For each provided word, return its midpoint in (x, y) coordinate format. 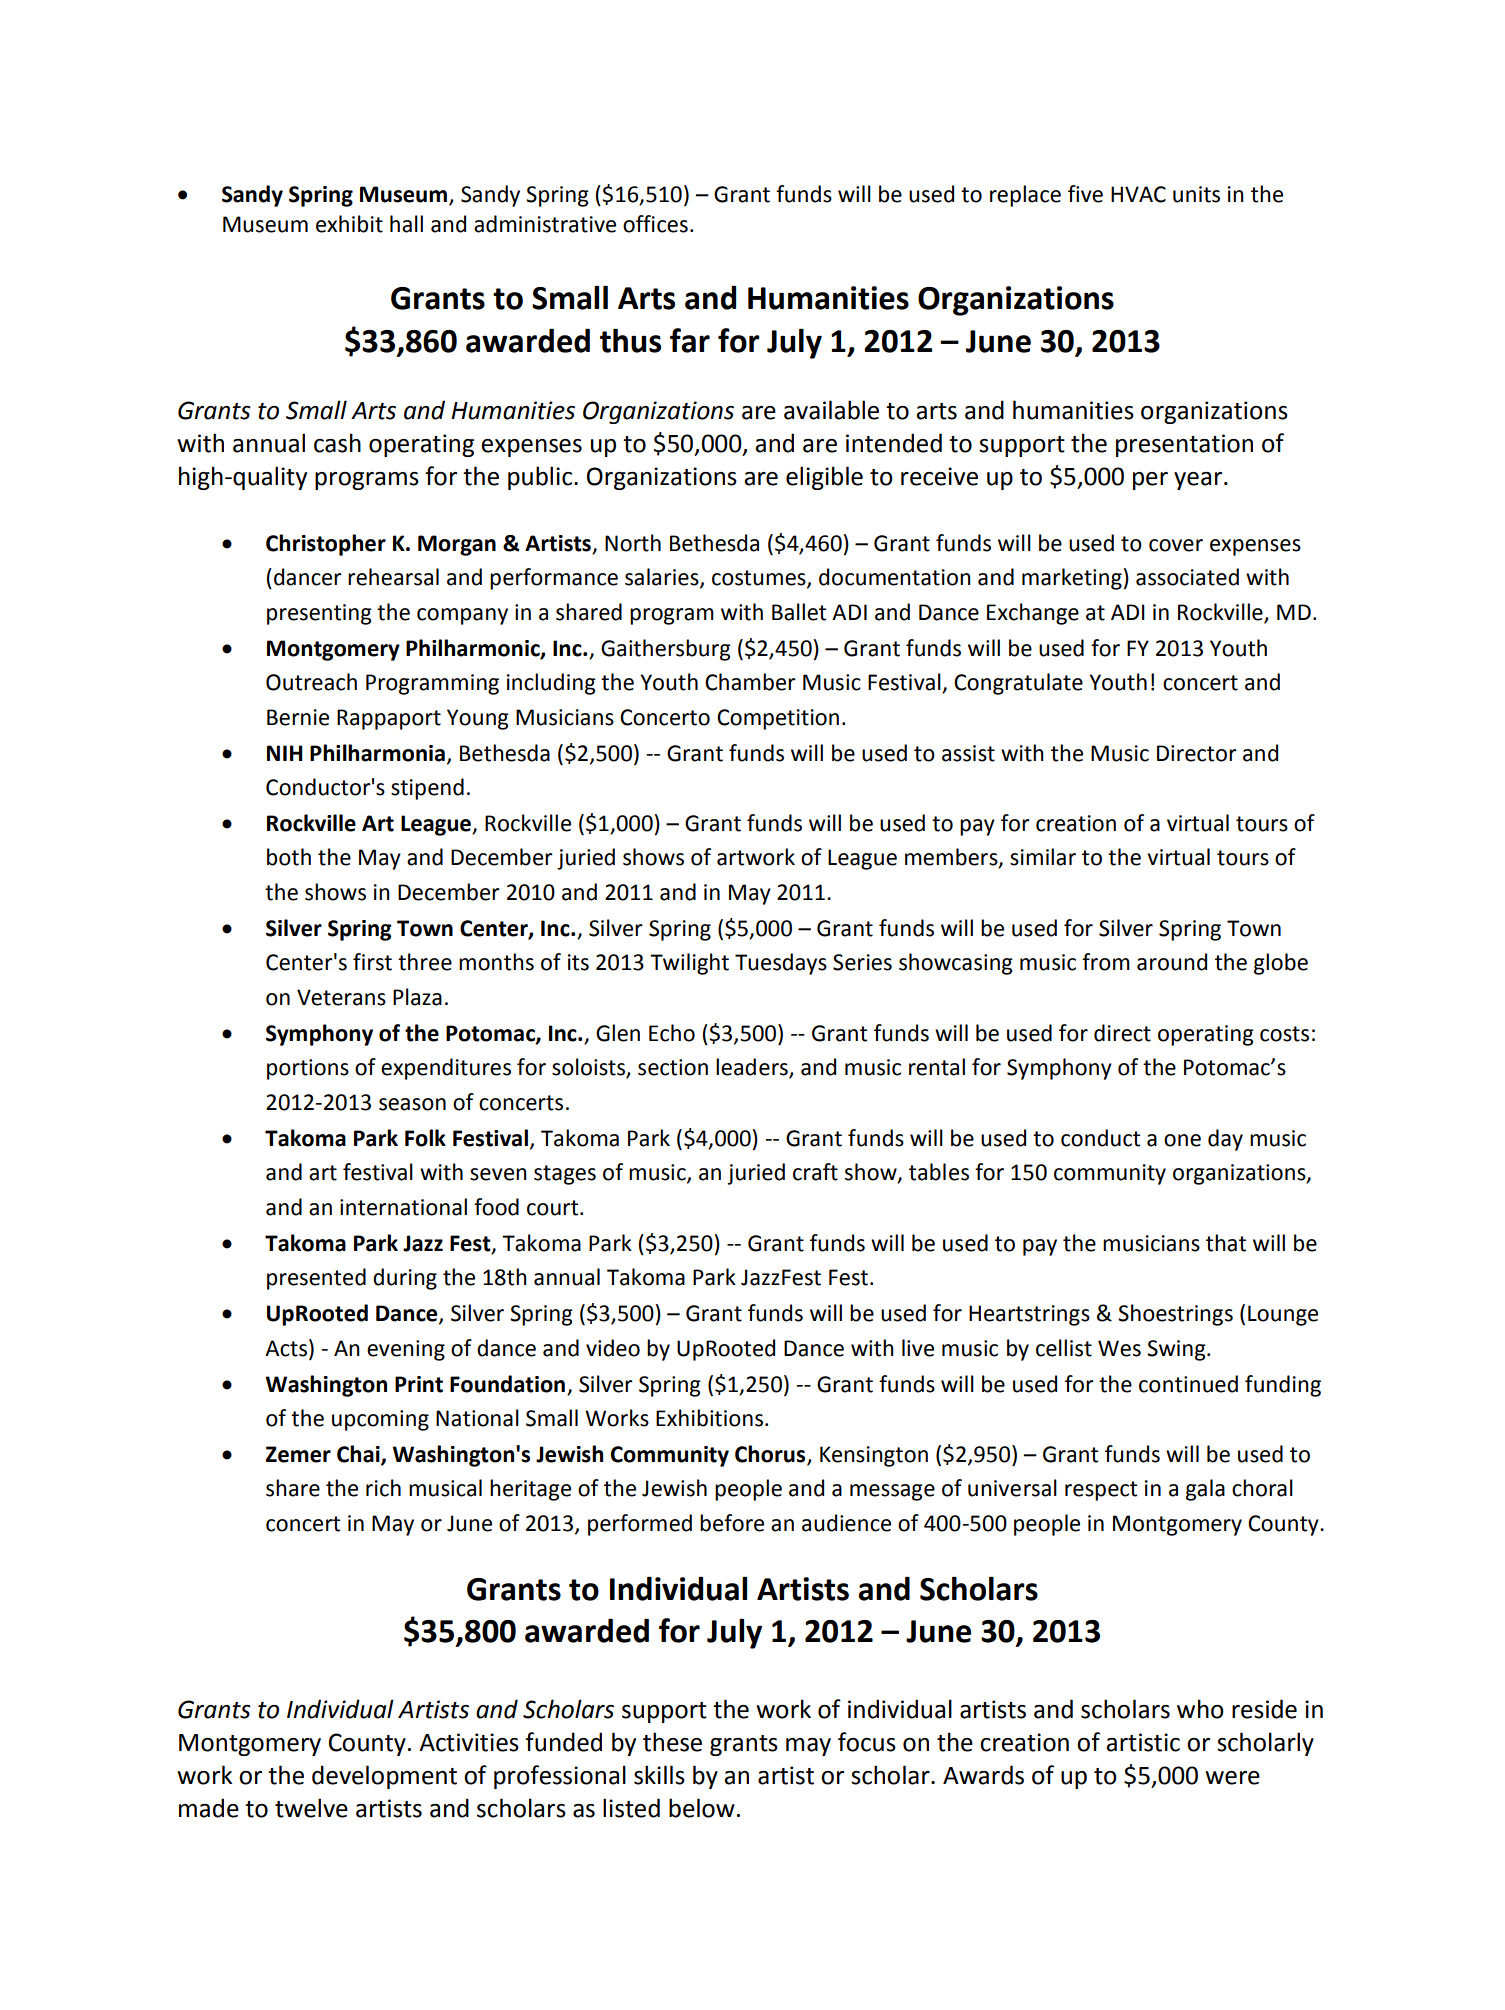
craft (815, 1172)
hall (406, 224)
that (1226, 1243)
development (384, 1777)
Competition (778, 719)
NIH (285, 753)
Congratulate (1018, 684)
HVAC (1138, 194)
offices (655, 224)
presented (316, 1279)
